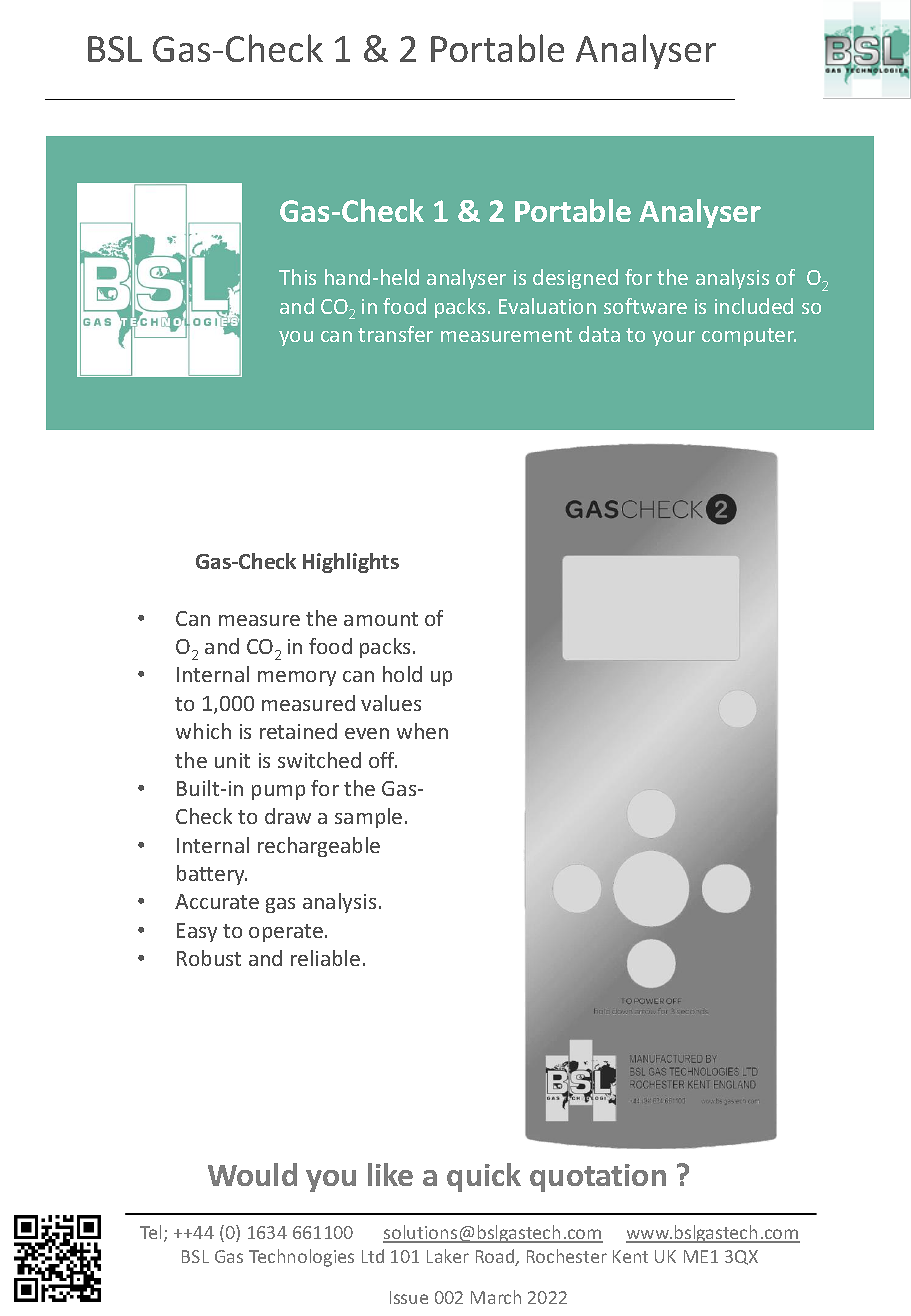  I want to click on software, so click(645, 306).
